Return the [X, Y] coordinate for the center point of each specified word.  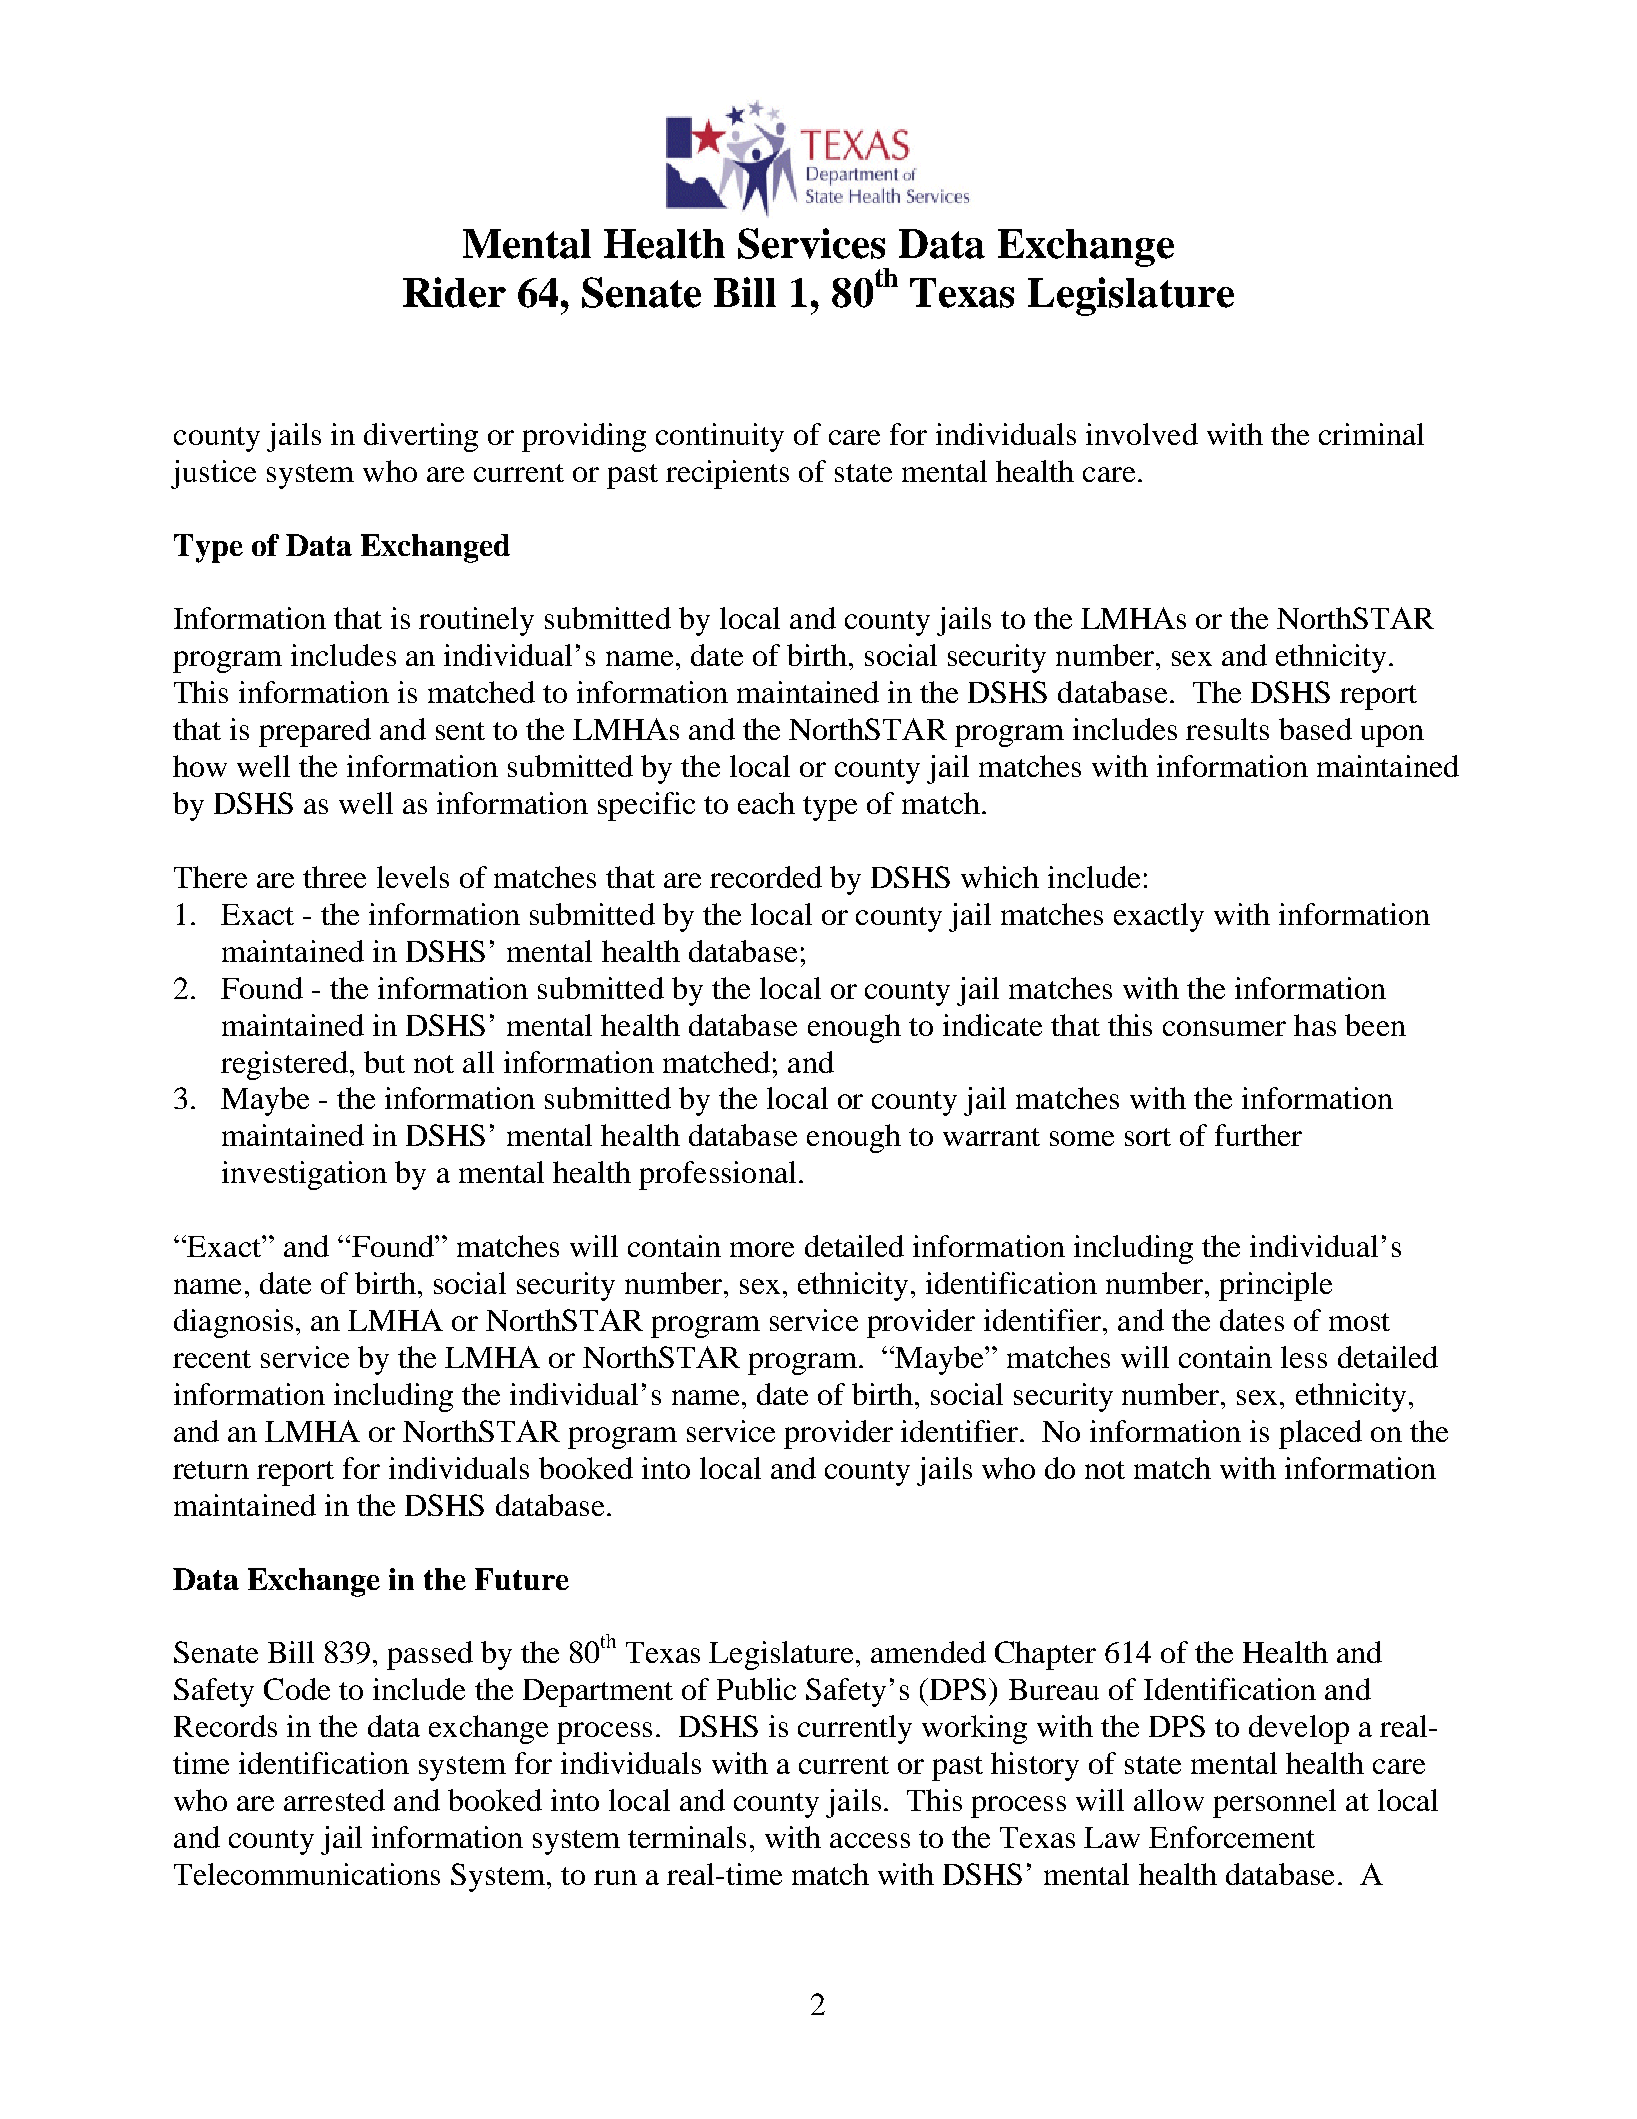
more [762, 1249]
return [211, 1470]
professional [717, 1175]
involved [1142, 434]
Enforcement [1232, 1837]
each [766, 803]
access [870, 1840]
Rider [454, 292]
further [1258, 1135]
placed [1320, 1434]
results [1227, 729]
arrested [334, 1800]
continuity [720, 437]
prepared [315, 732]
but [384, 1062]
